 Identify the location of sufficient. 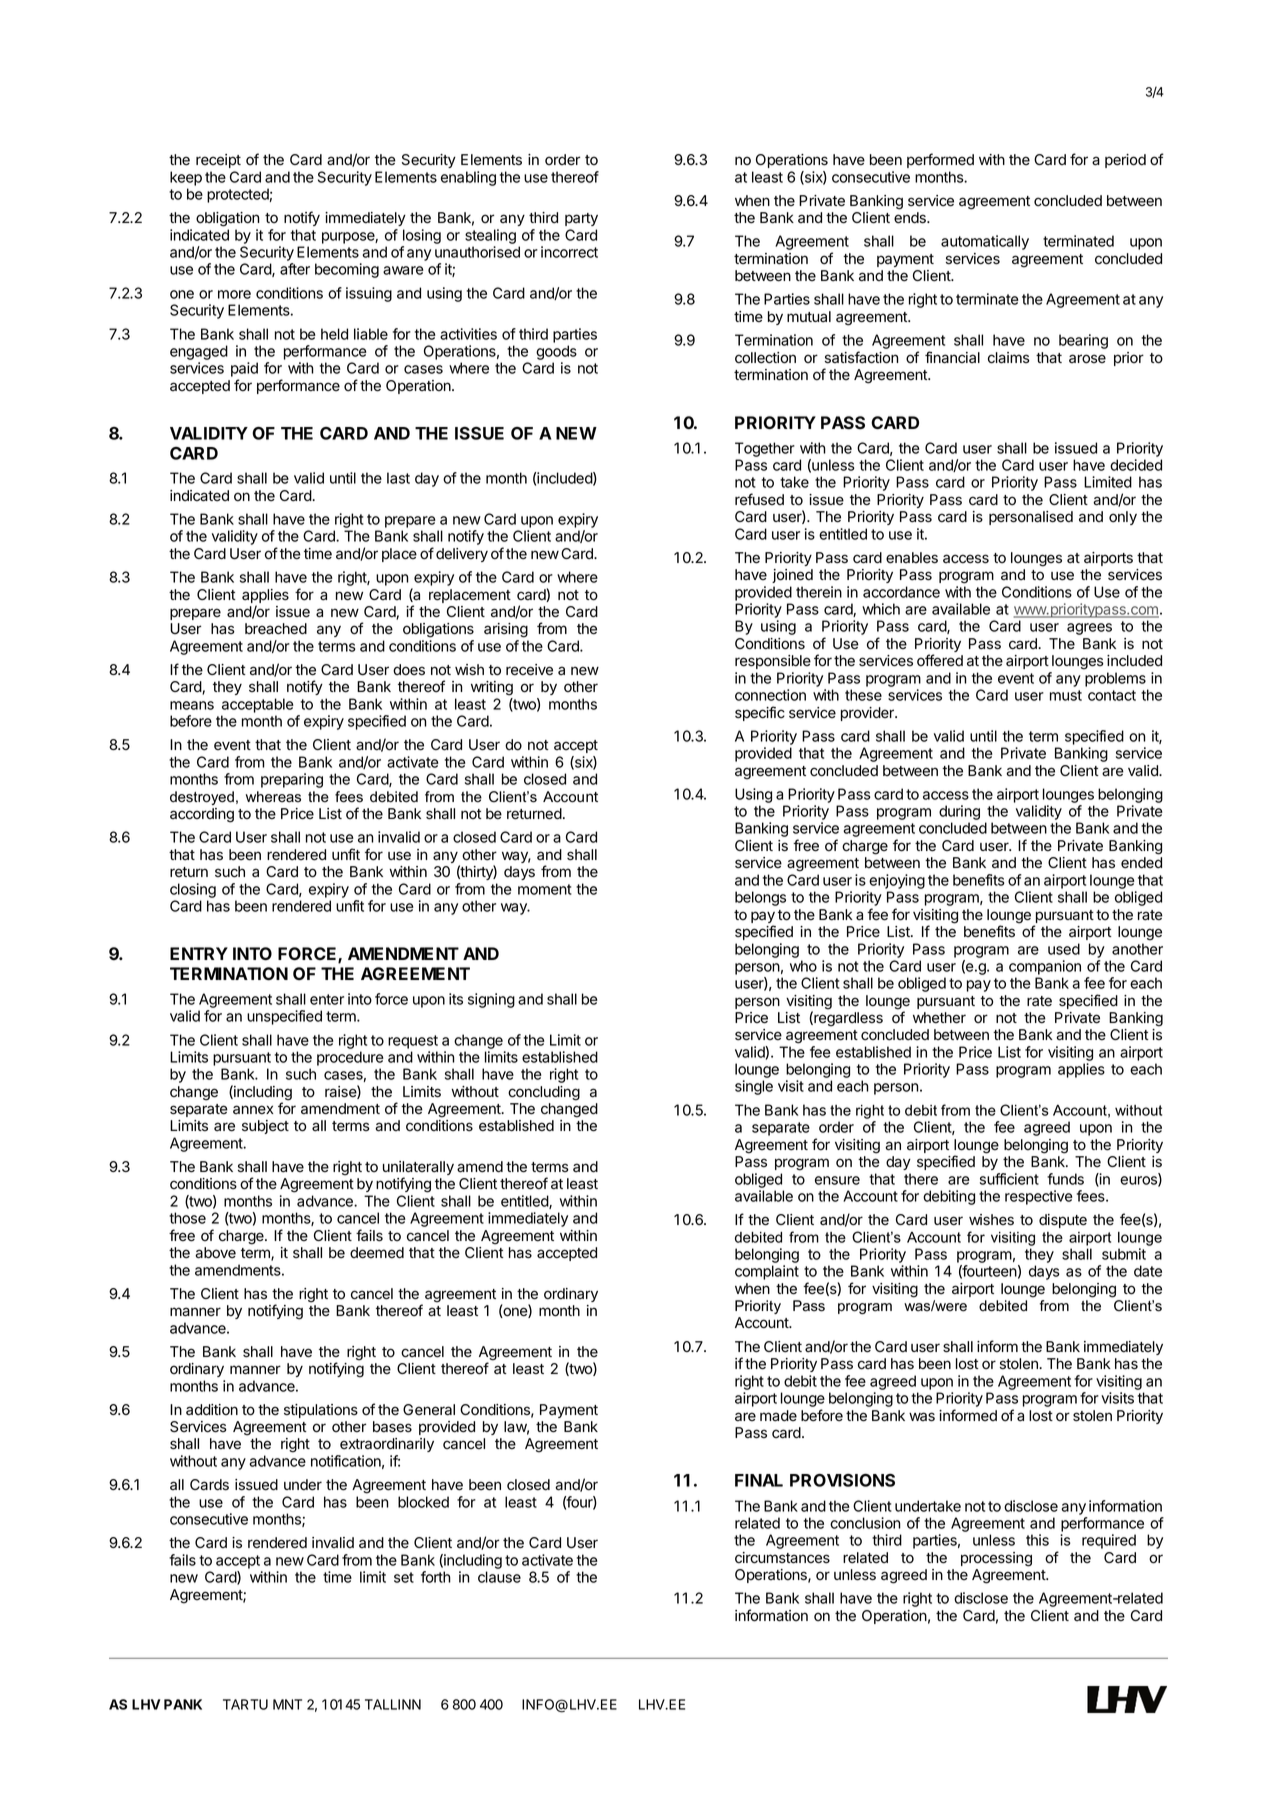
(1009, 1179).
